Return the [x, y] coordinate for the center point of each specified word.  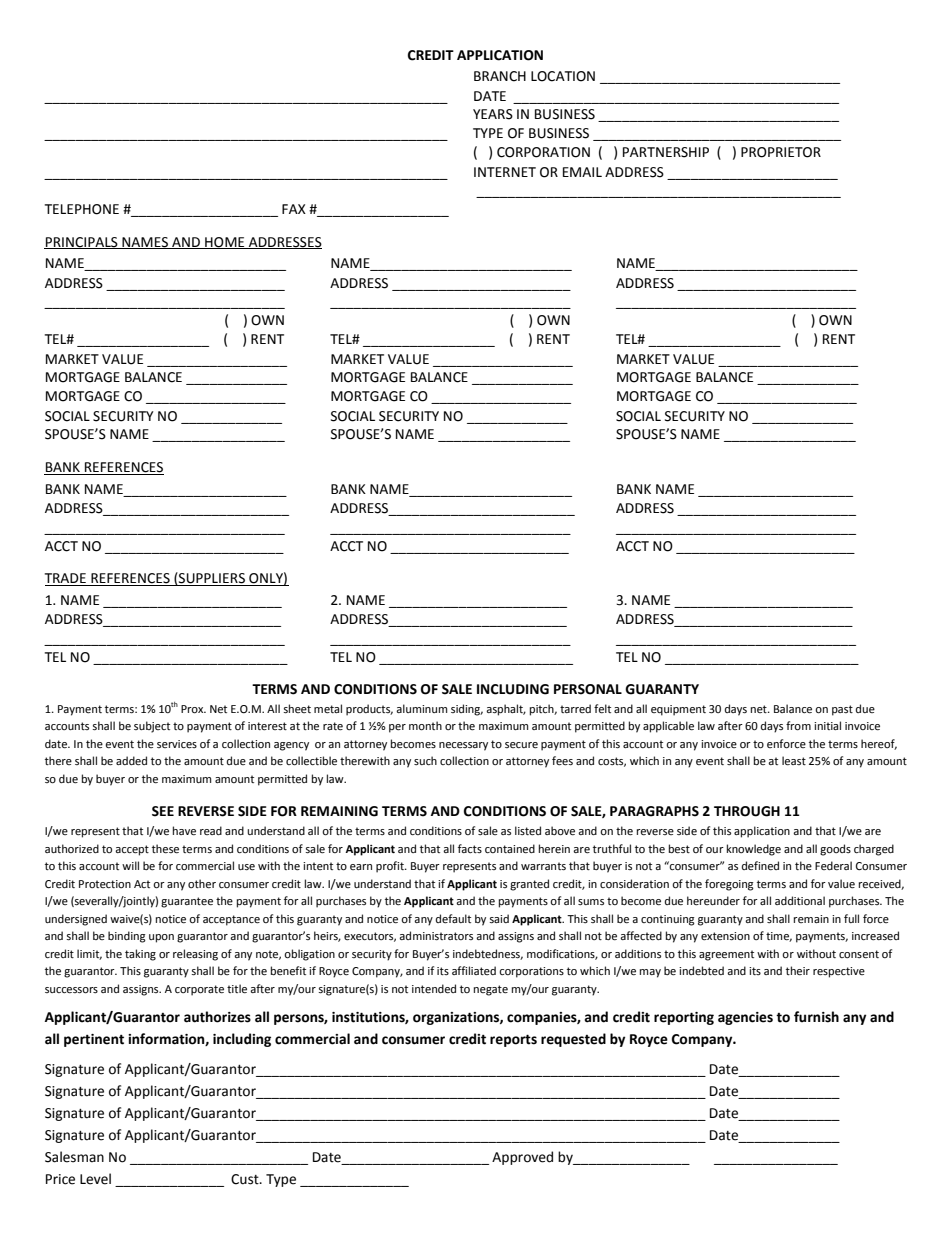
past [842, 710]
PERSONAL [588, 689]
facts [470, 848]
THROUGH [747, 811]
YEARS [493, 114]
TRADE [66, 579]
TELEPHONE [82, 209]
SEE [163, 811]
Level [95, 1179]
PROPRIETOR [781, 152]
